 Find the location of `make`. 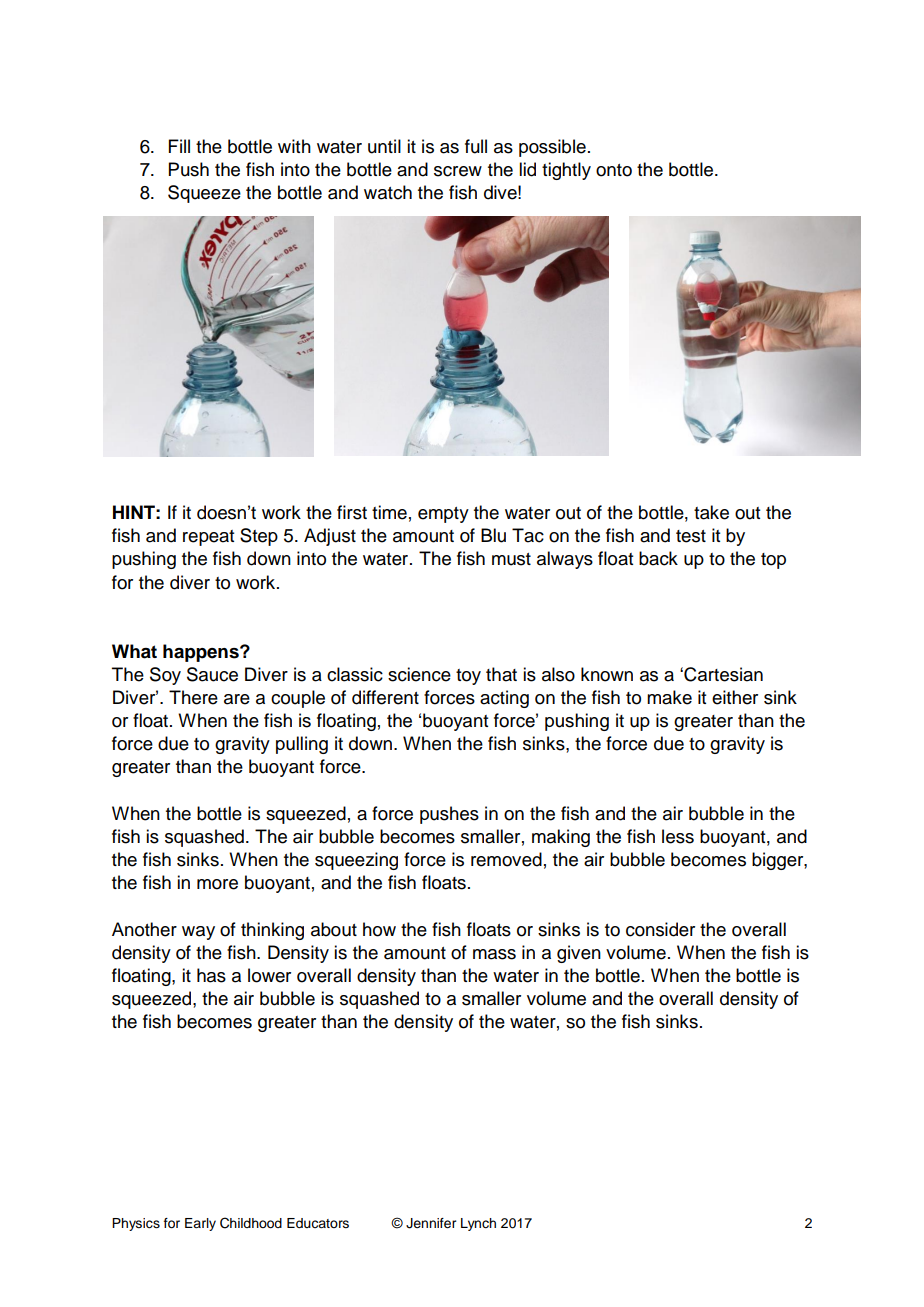

make is located at coordinates (669, 697).
